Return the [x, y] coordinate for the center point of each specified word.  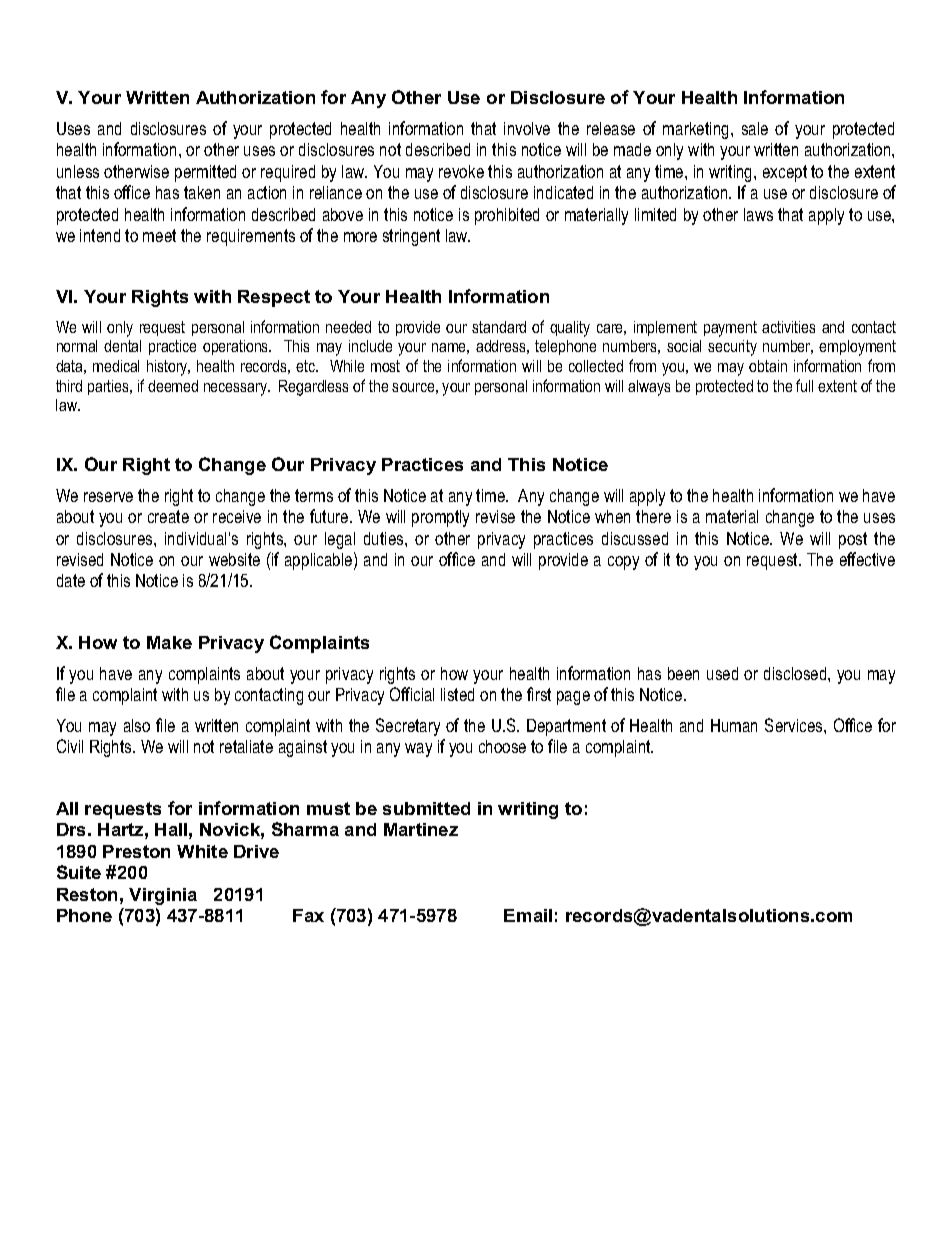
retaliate [246, 746]
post [853, 540]
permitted [205, 173]
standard [499, 327]
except [785, 173]
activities [788, 327]
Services [795, 725]
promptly [440, 518]
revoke [461, 171]
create [168, 516]
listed [457, 694]
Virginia [163, 896]
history [168, 368]
